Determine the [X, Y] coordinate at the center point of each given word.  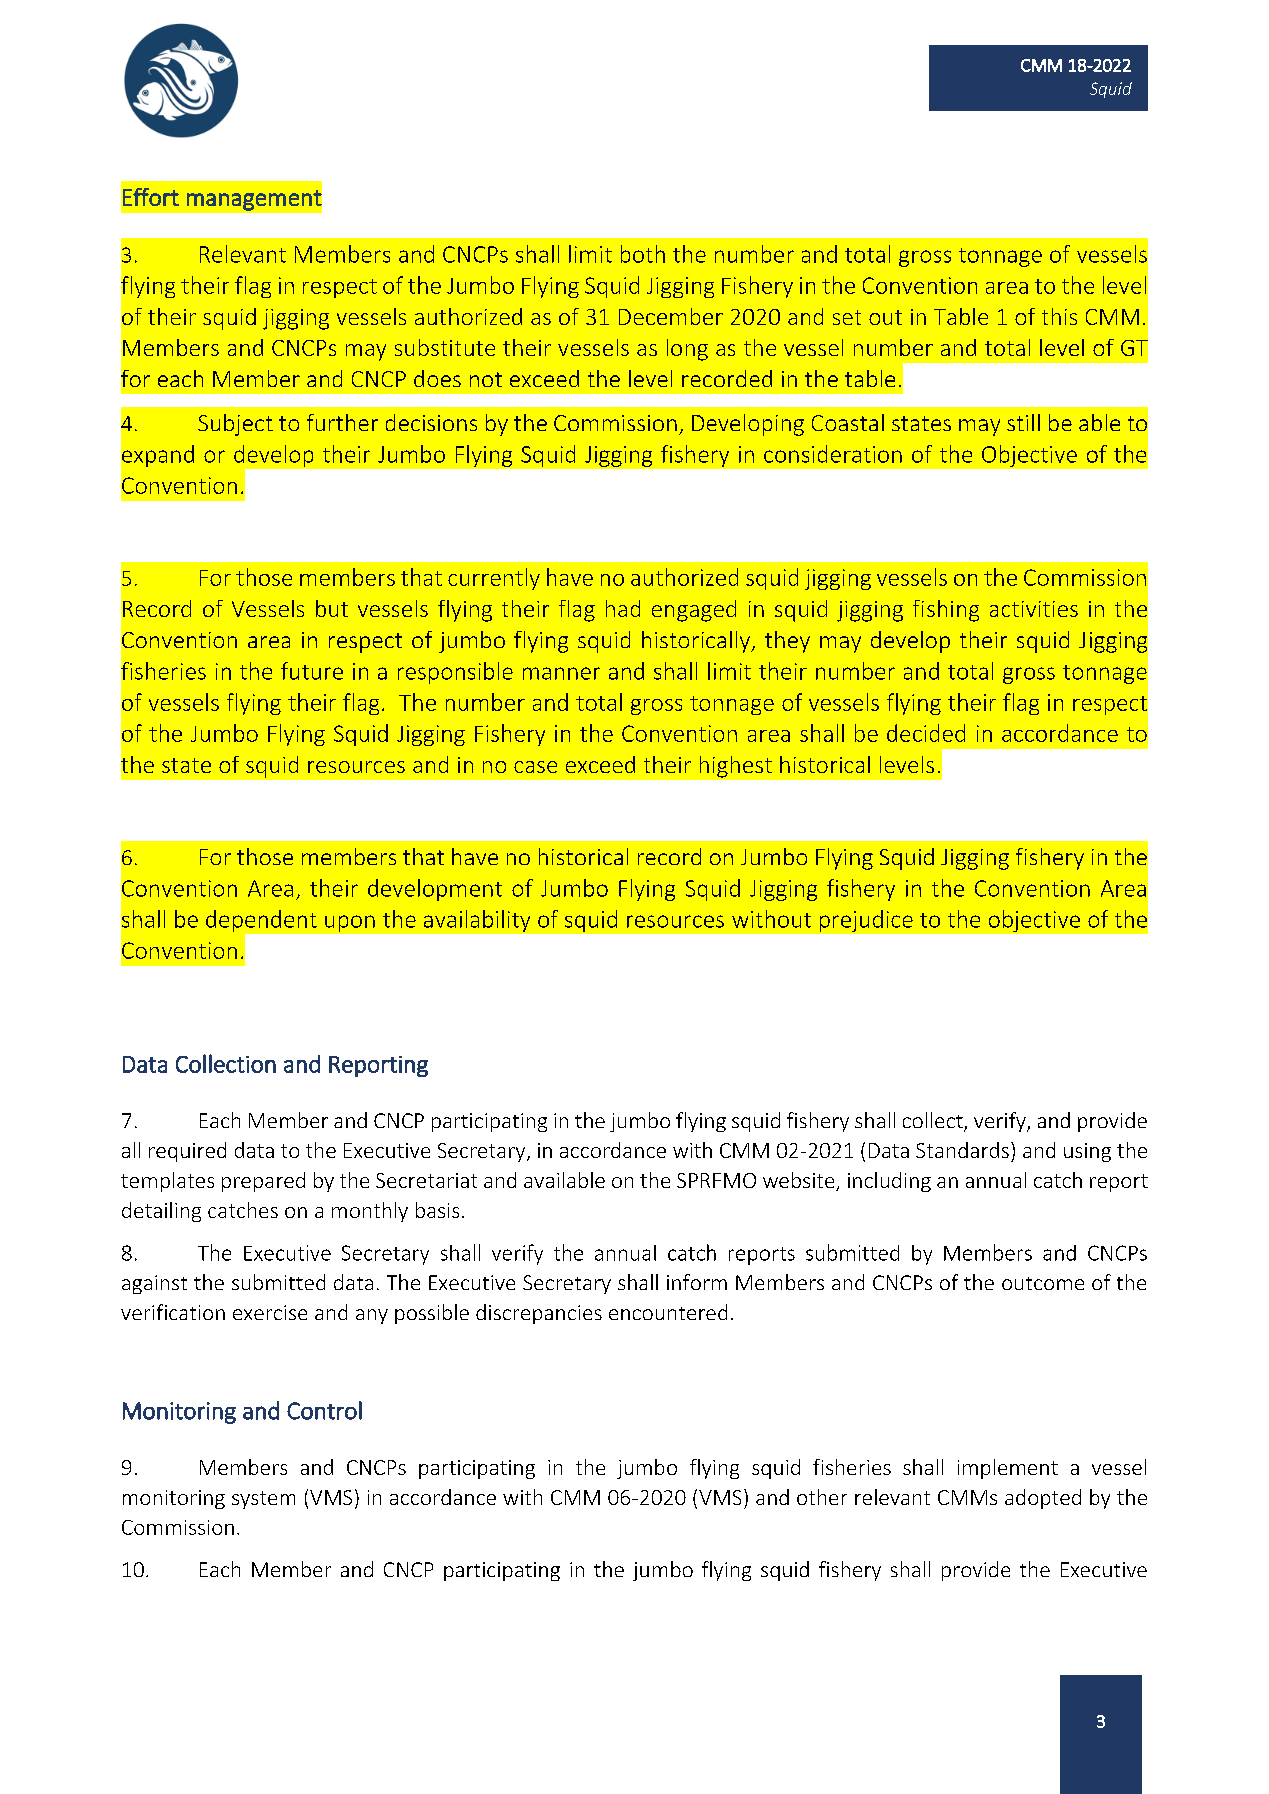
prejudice [866, 921]
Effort [151, 197]
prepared [263, 1182]
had [623, 608]
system [263, 1500]
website [800, 1181]
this [1059, 316]
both [643, 254]
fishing [946, 611]
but [332, 608]
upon [350, 923]
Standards [962, 1150]
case [535, 767]
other [822, 1497]
